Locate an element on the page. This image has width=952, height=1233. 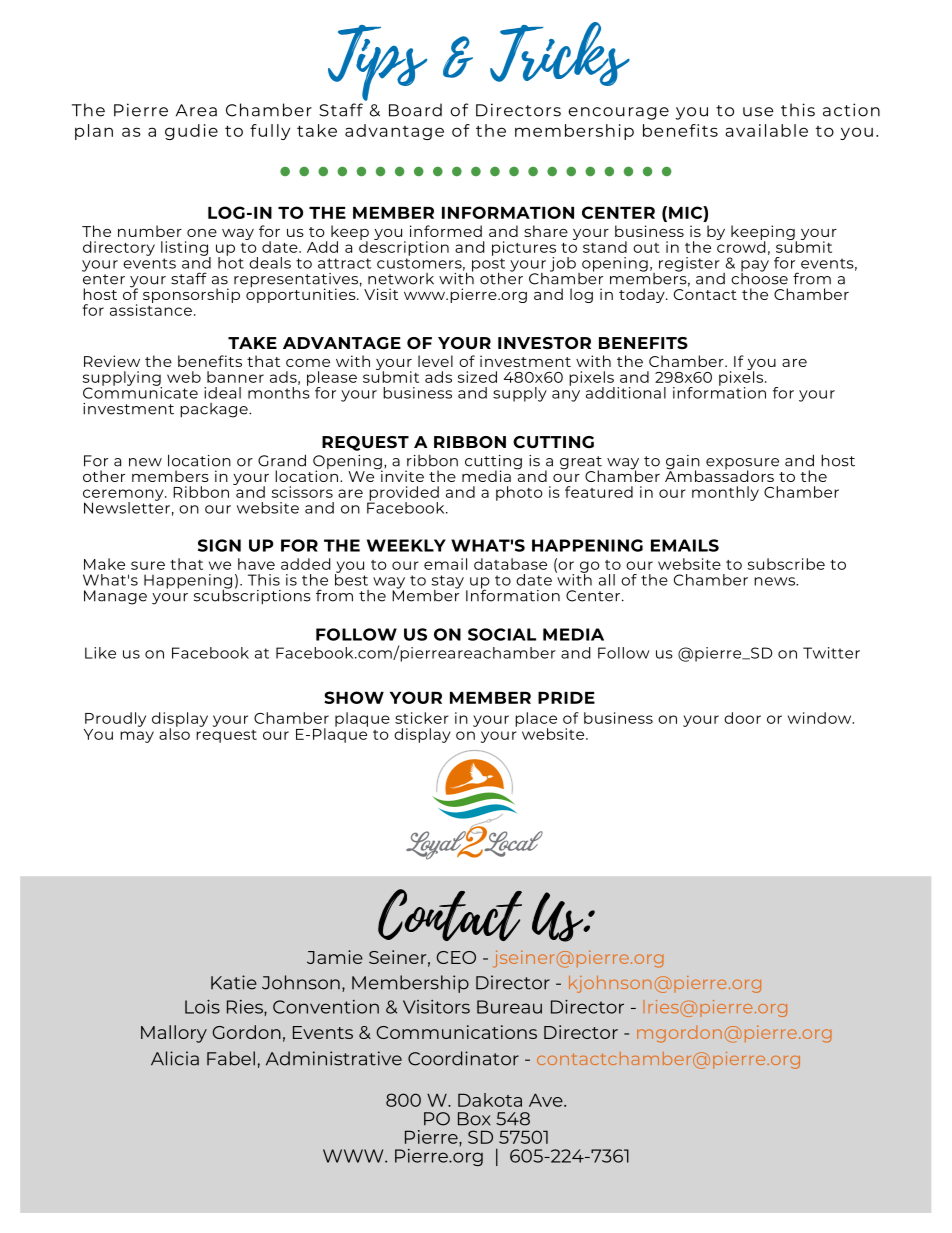
package is located at coordinates (215, 410).
